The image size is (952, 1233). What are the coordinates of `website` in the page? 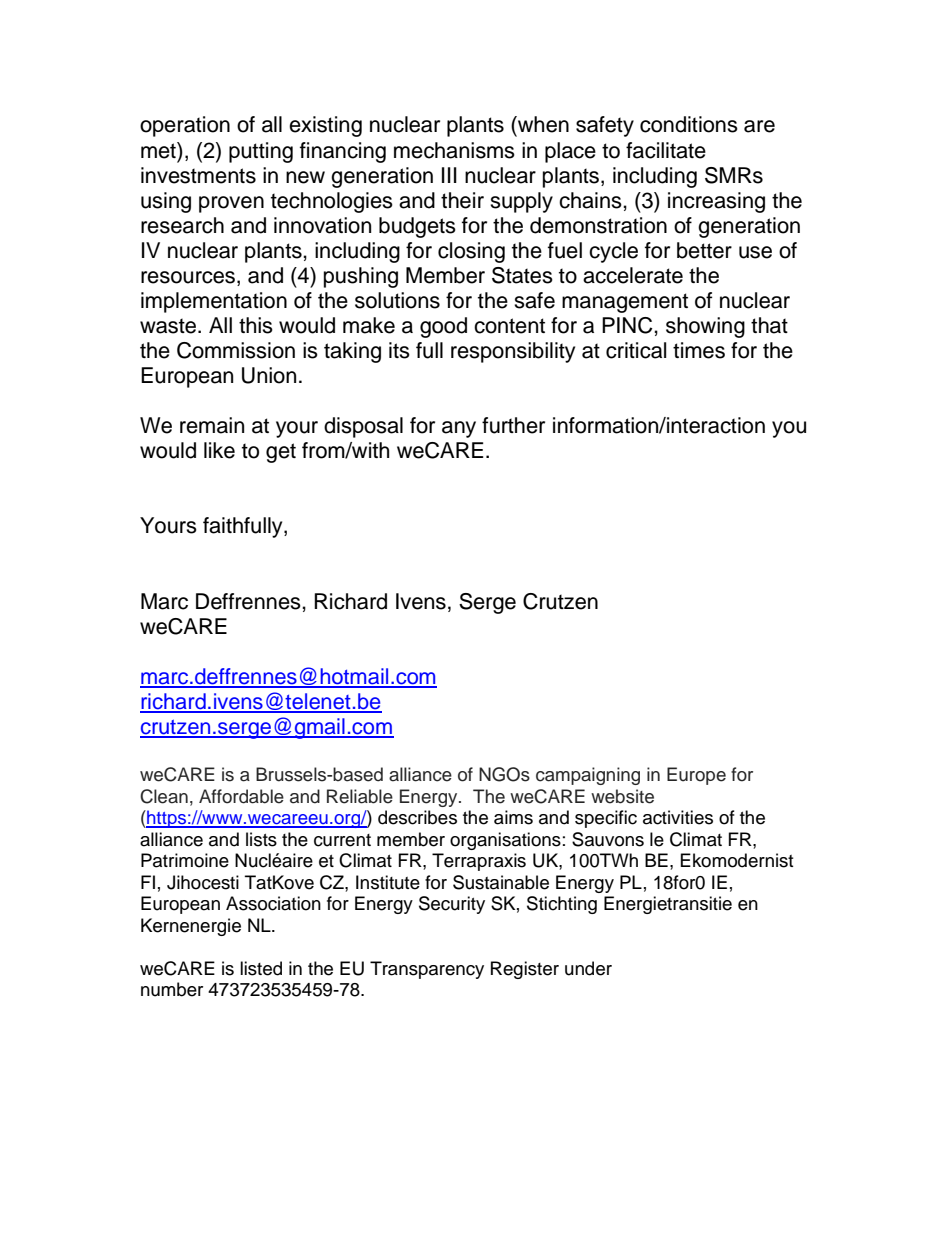 It's located at (622, 796).
